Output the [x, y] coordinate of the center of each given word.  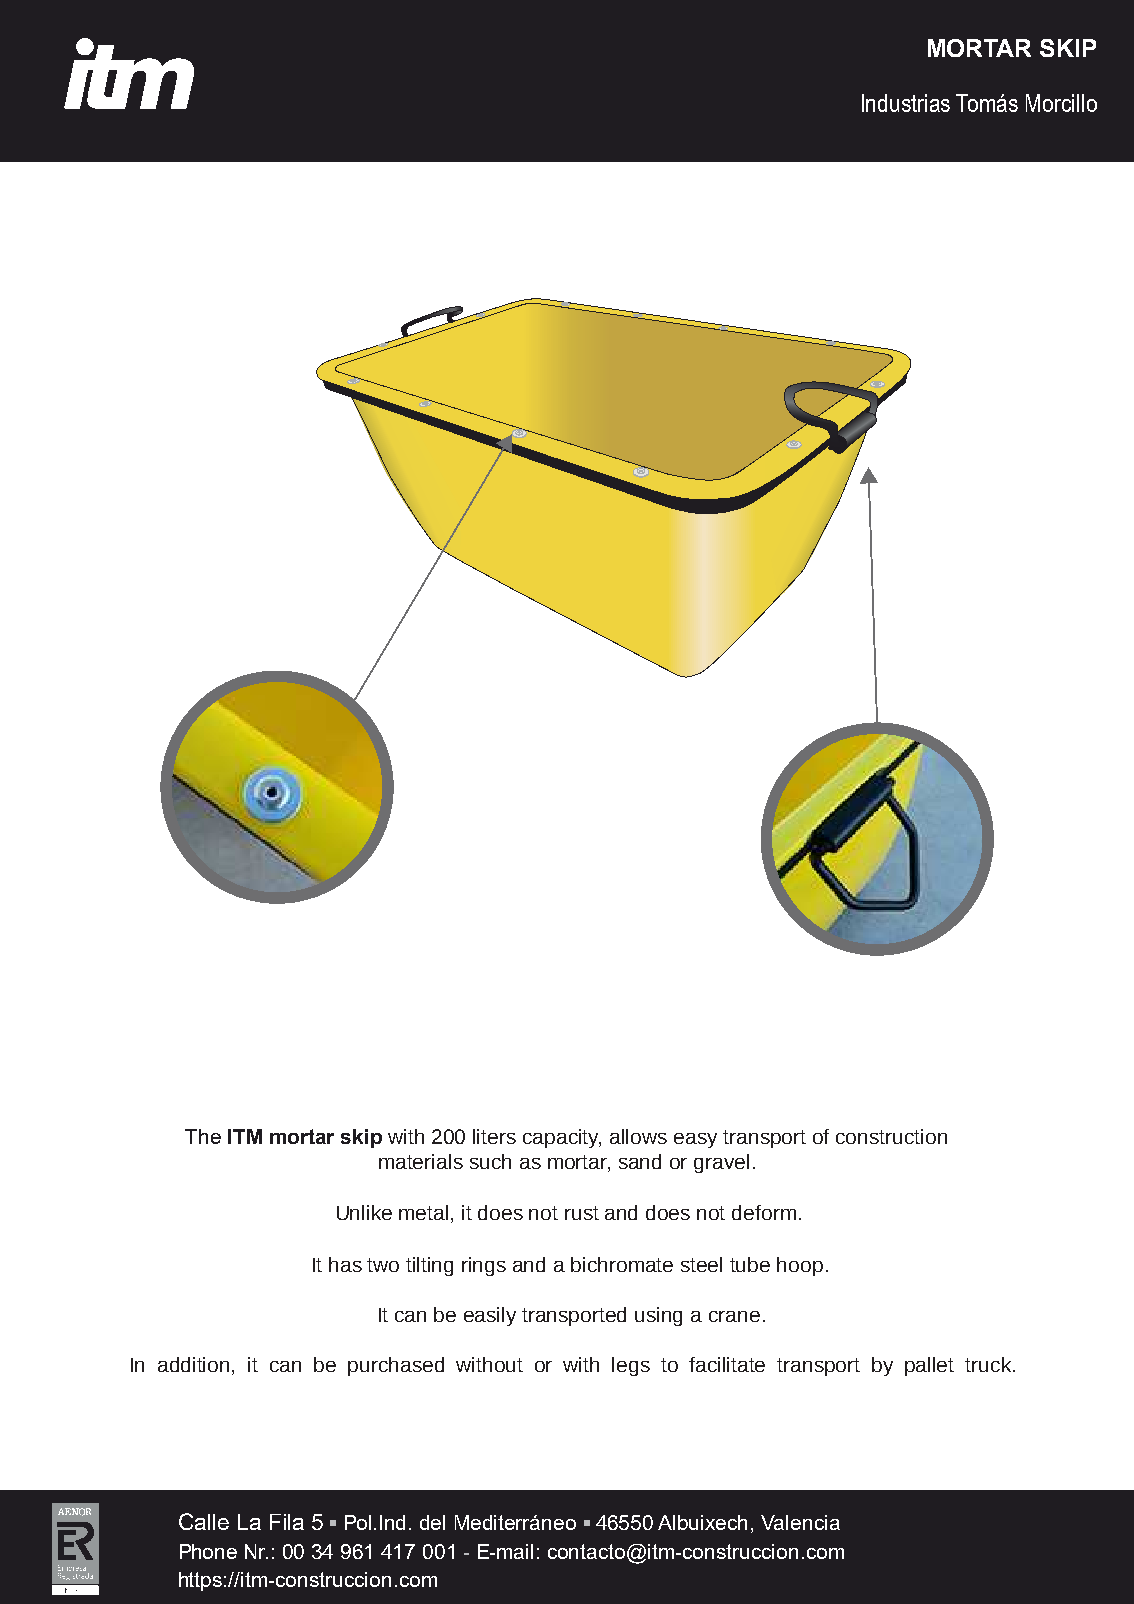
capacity [562, 1138]
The [203, 1136]
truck [989, 1364]
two [383, 1265]
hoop [800, 1266]
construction [891, 1136]
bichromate [622, 1264]
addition [193, 1364]
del [432, 1522]
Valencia [800, 1522]
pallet [929, 1366]
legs [631, 1366]
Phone [208, 1551]
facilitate [727, 1364]
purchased [396, 1366]
